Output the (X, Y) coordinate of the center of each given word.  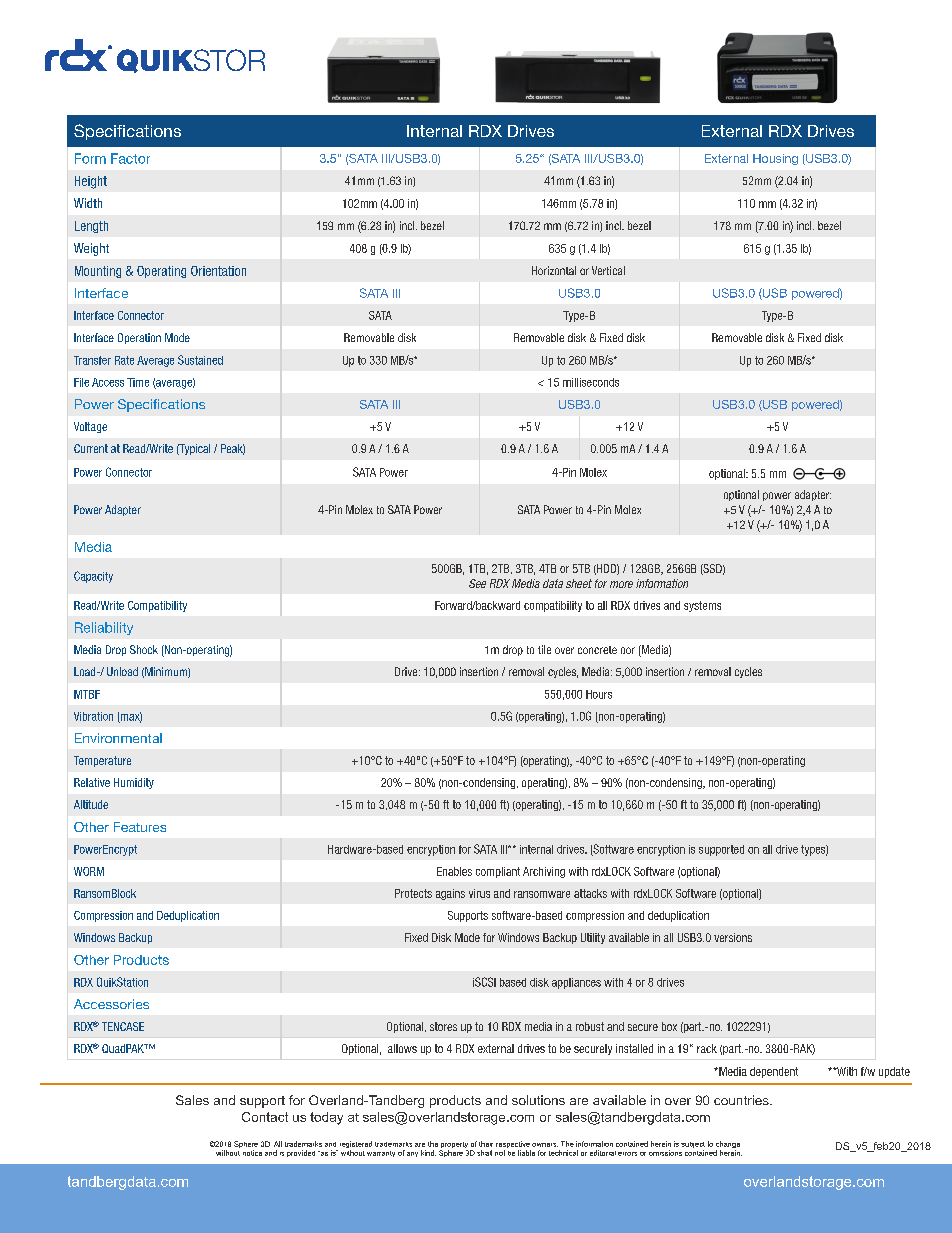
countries (742, 1100)
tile (544, 649)
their (486, 1144)
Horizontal (554, 270)
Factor (130, 158)
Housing (775, 159)
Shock (144, 649)
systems (702, 606)
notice (252, 1153)
